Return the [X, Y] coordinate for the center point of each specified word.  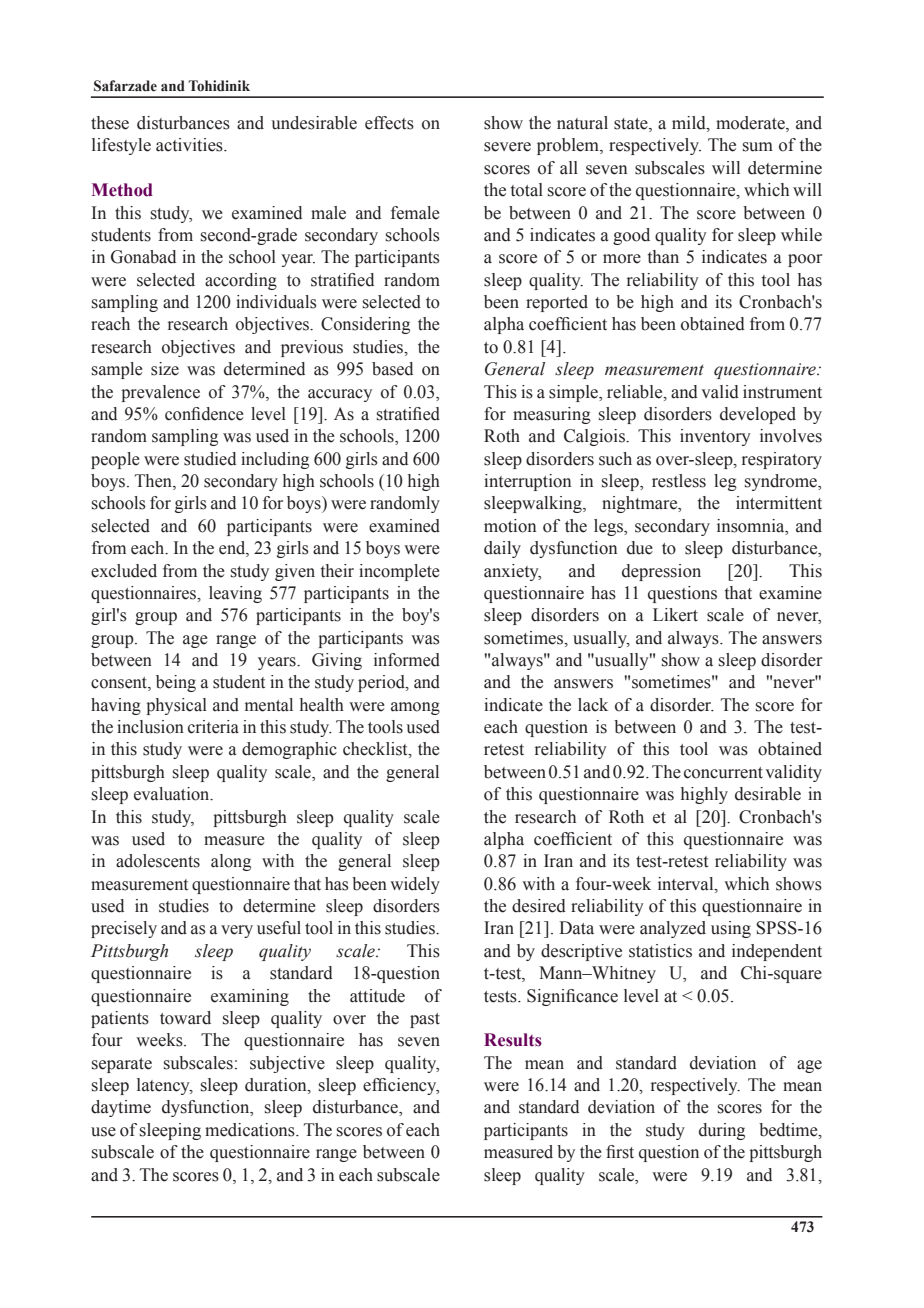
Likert [675, 615]
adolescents [158, 861]
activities [190, 145]
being [176, 683]
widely [415, 885]
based [392, 369]
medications [251, 1130]
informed [407, 660]
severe [507, 147]
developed [758, 415]
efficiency [401, 1086]
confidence [204, 414]
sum [758, 147]
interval [687, 884]
